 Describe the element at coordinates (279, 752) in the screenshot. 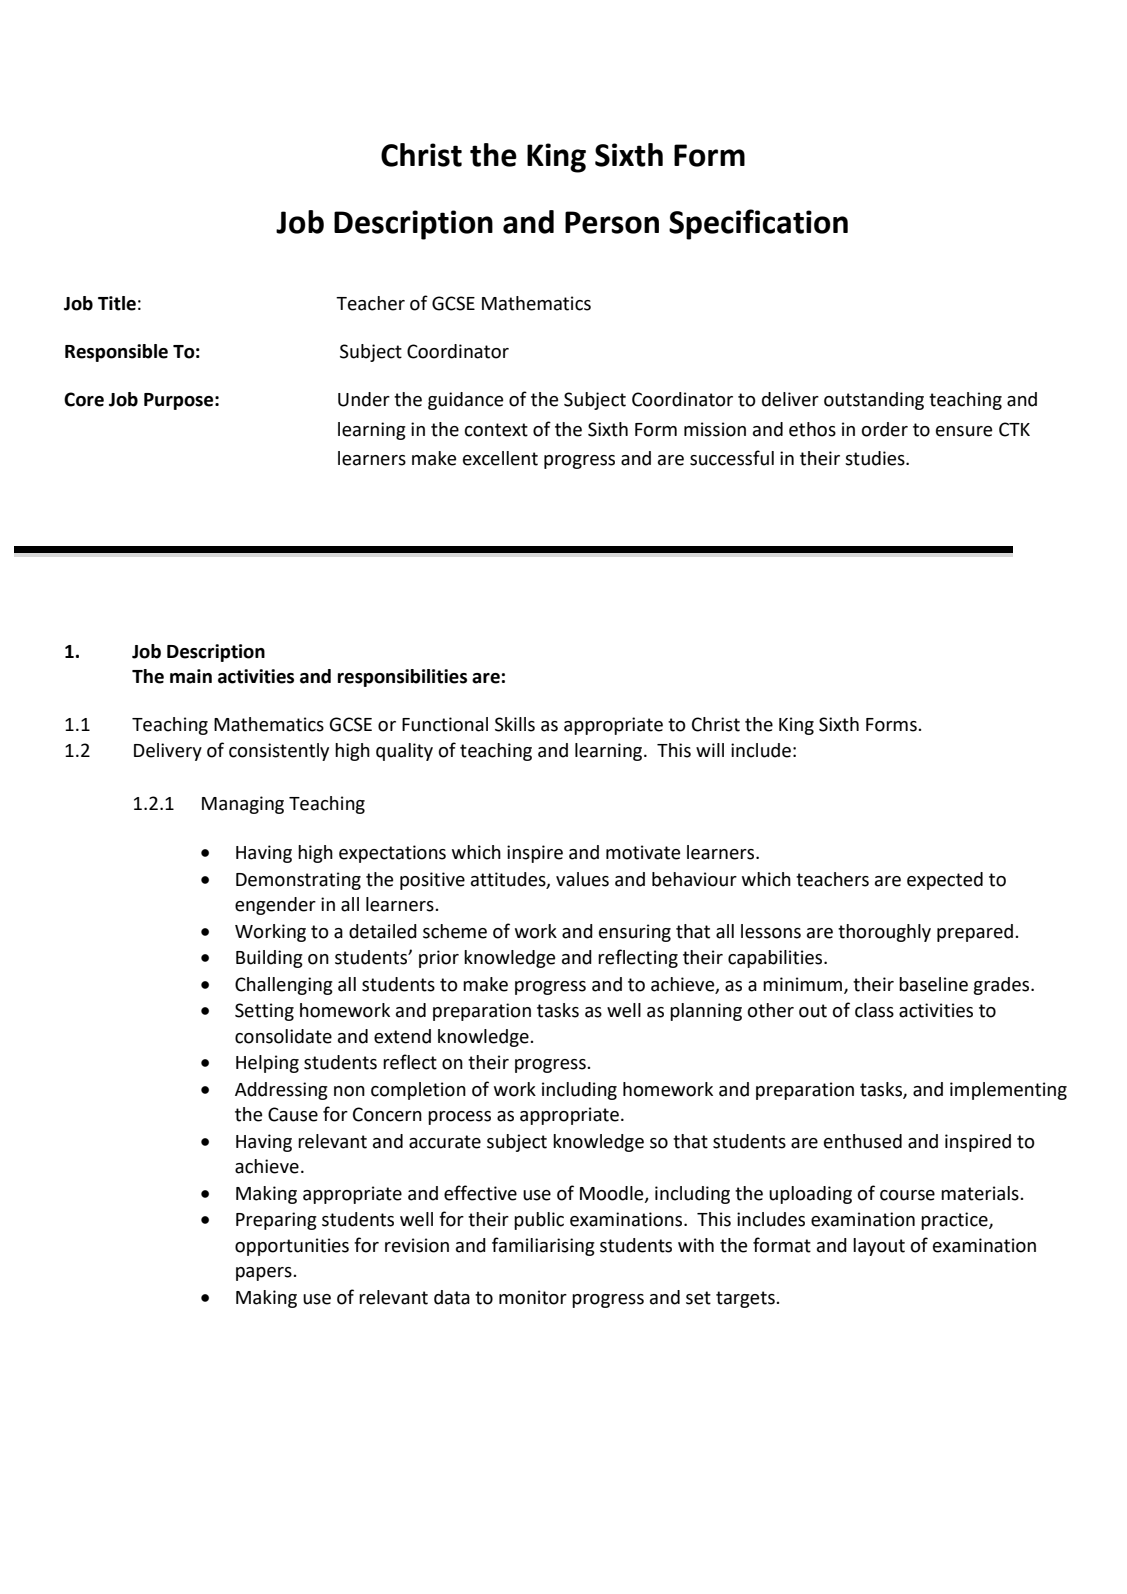

I see `consistently` at that location.
